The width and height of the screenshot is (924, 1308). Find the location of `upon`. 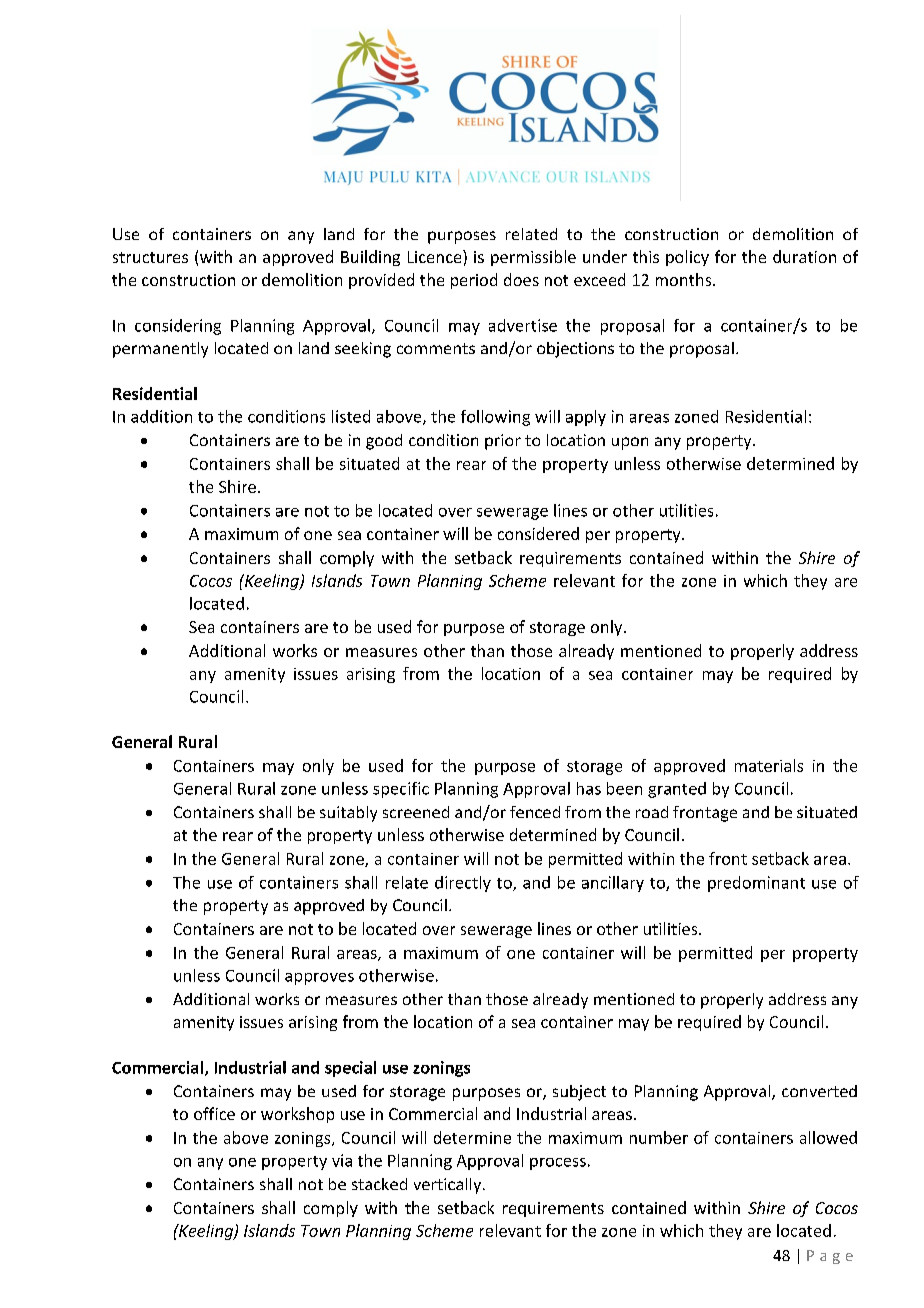

upon is located at coordinates (630, 443).
